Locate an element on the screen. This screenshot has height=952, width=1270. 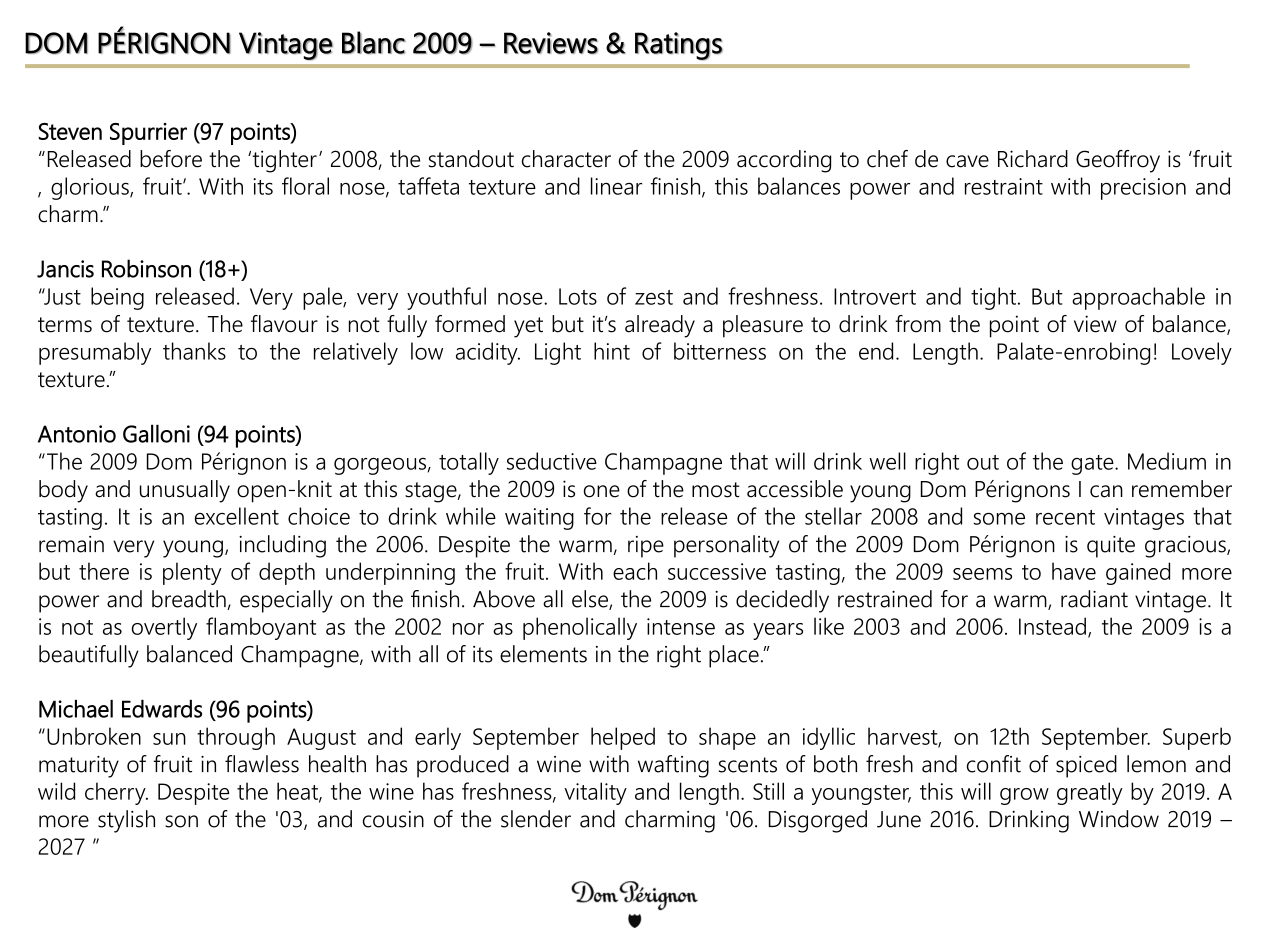
seductive is located at coordinates (552, 461).
